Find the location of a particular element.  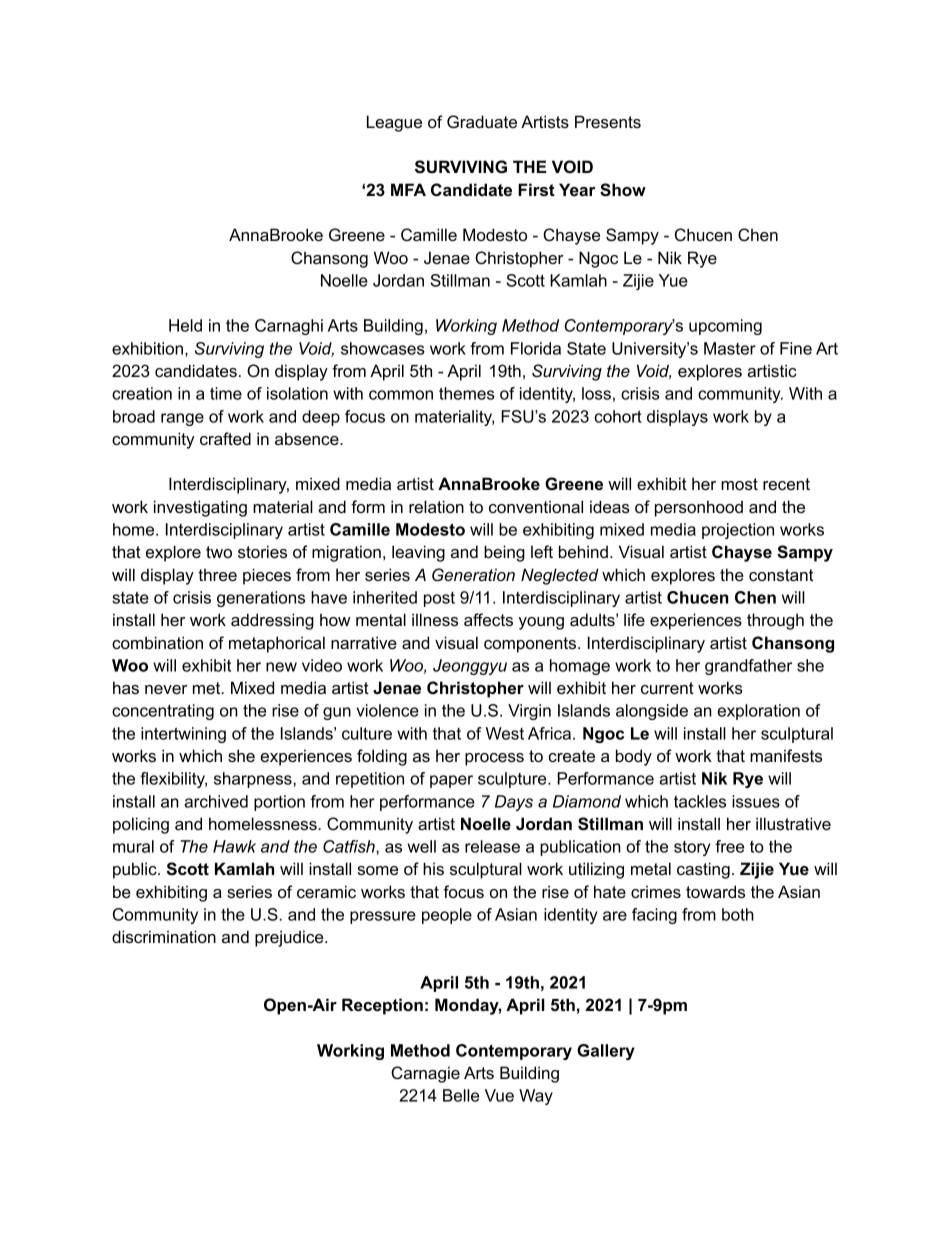

Graduate is located at coordinates (482, 122).
